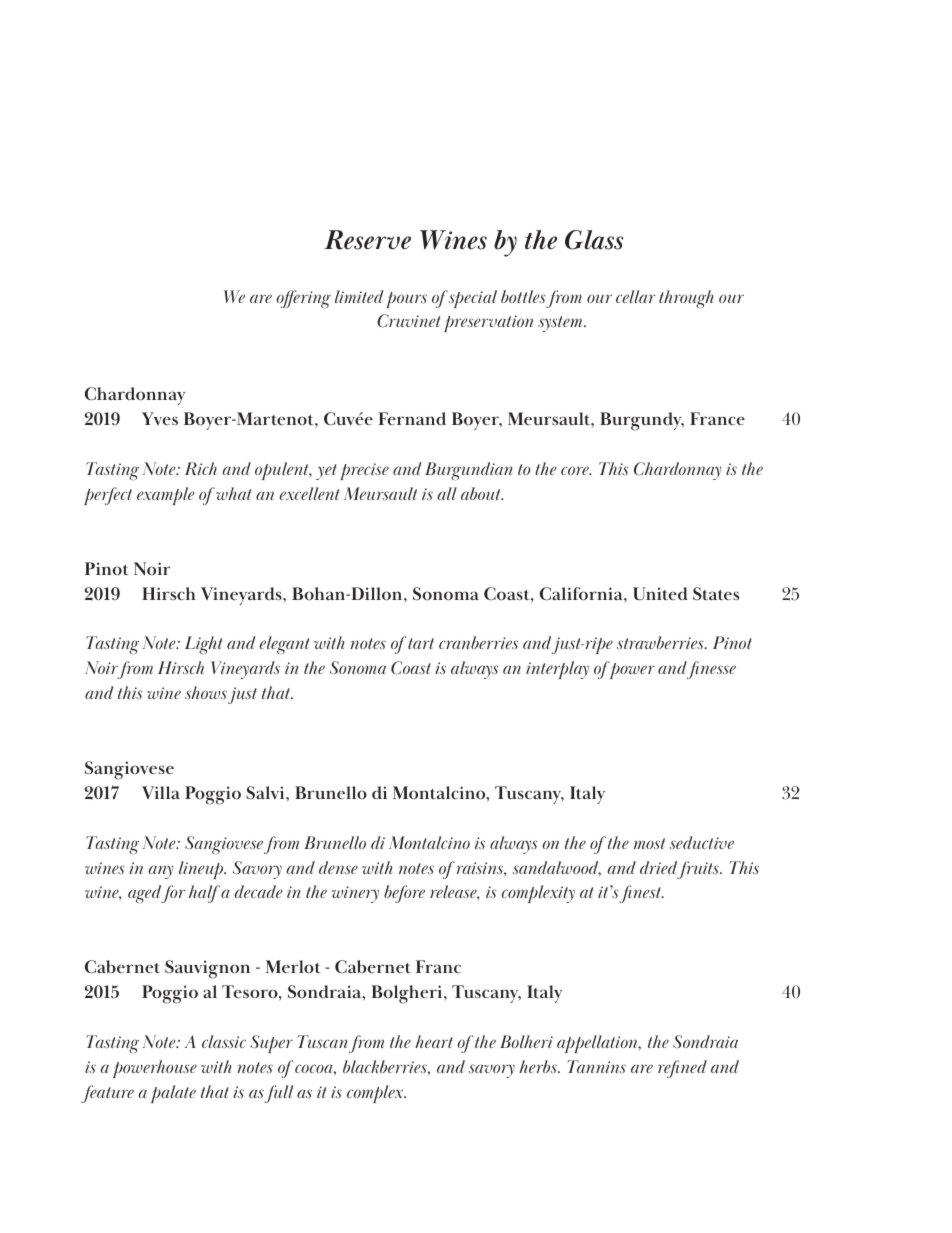 This screenshot has width=952, height=1233. What do you see at coordinates (303, 299) in the screenshot?
I see `offering` at bounding box center [303, 299].
